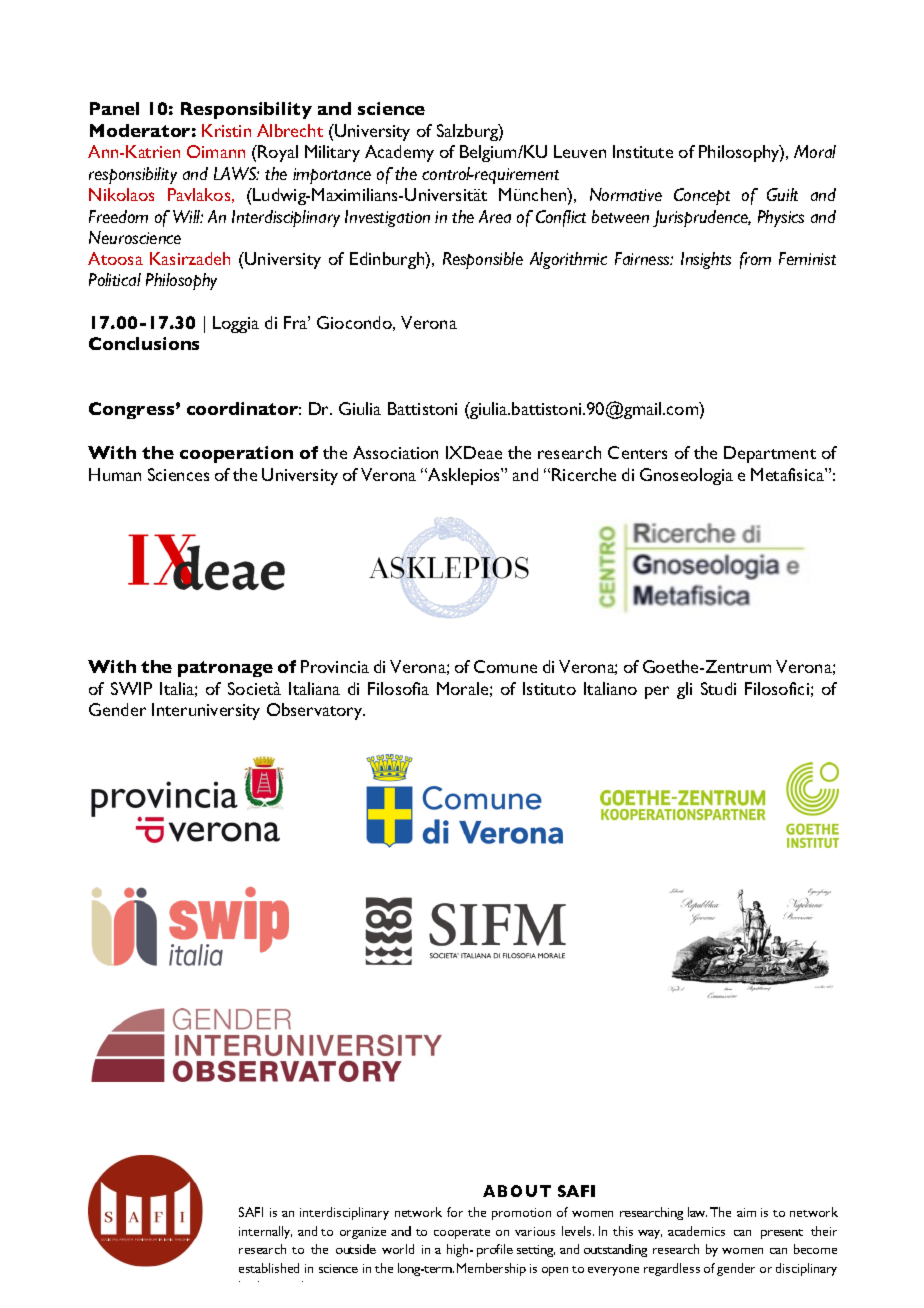 The image size is (924, 1308). I want to click on internally, so click(265, 1232).
